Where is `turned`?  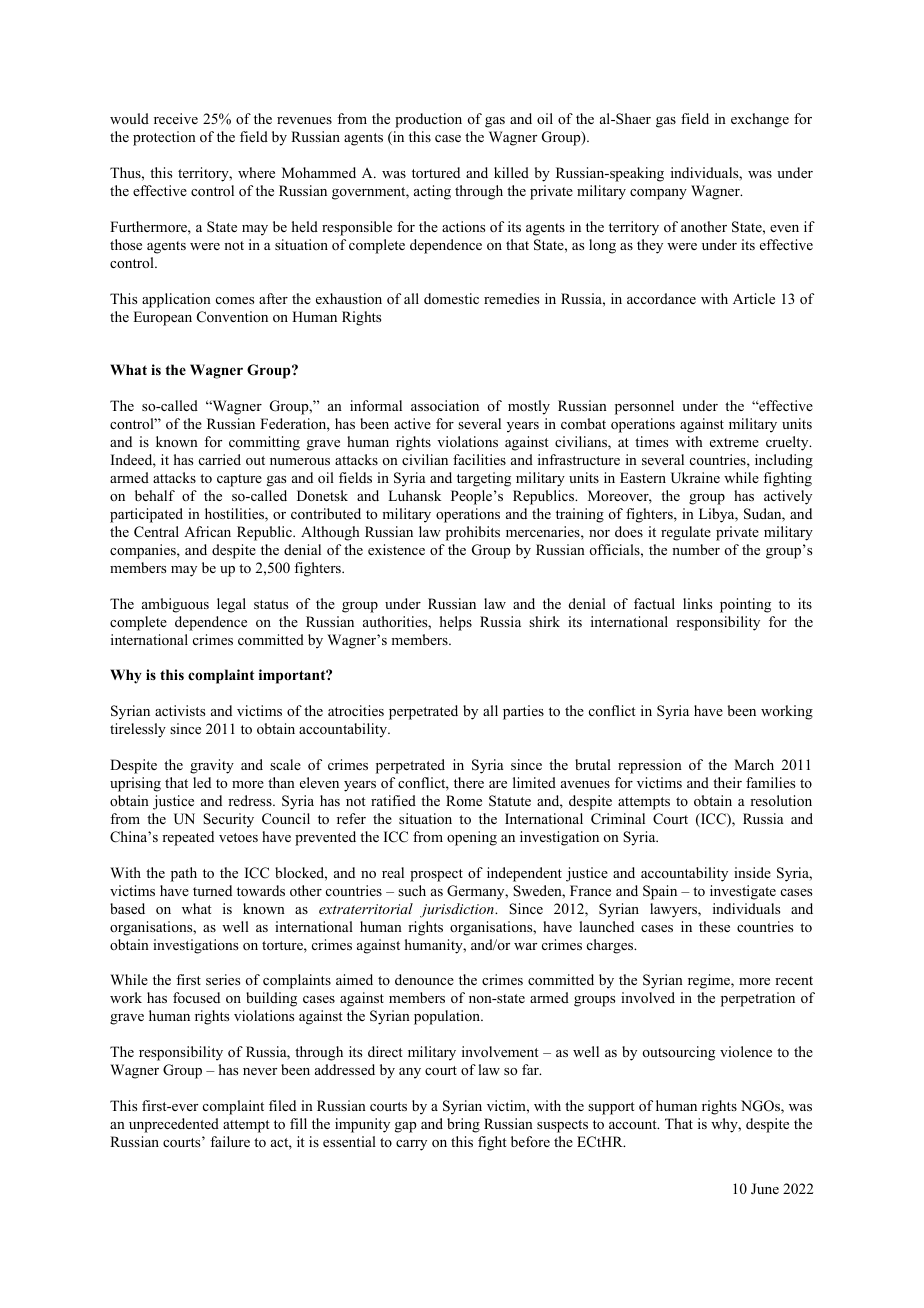
turned is located at coordinates (212, 890).
